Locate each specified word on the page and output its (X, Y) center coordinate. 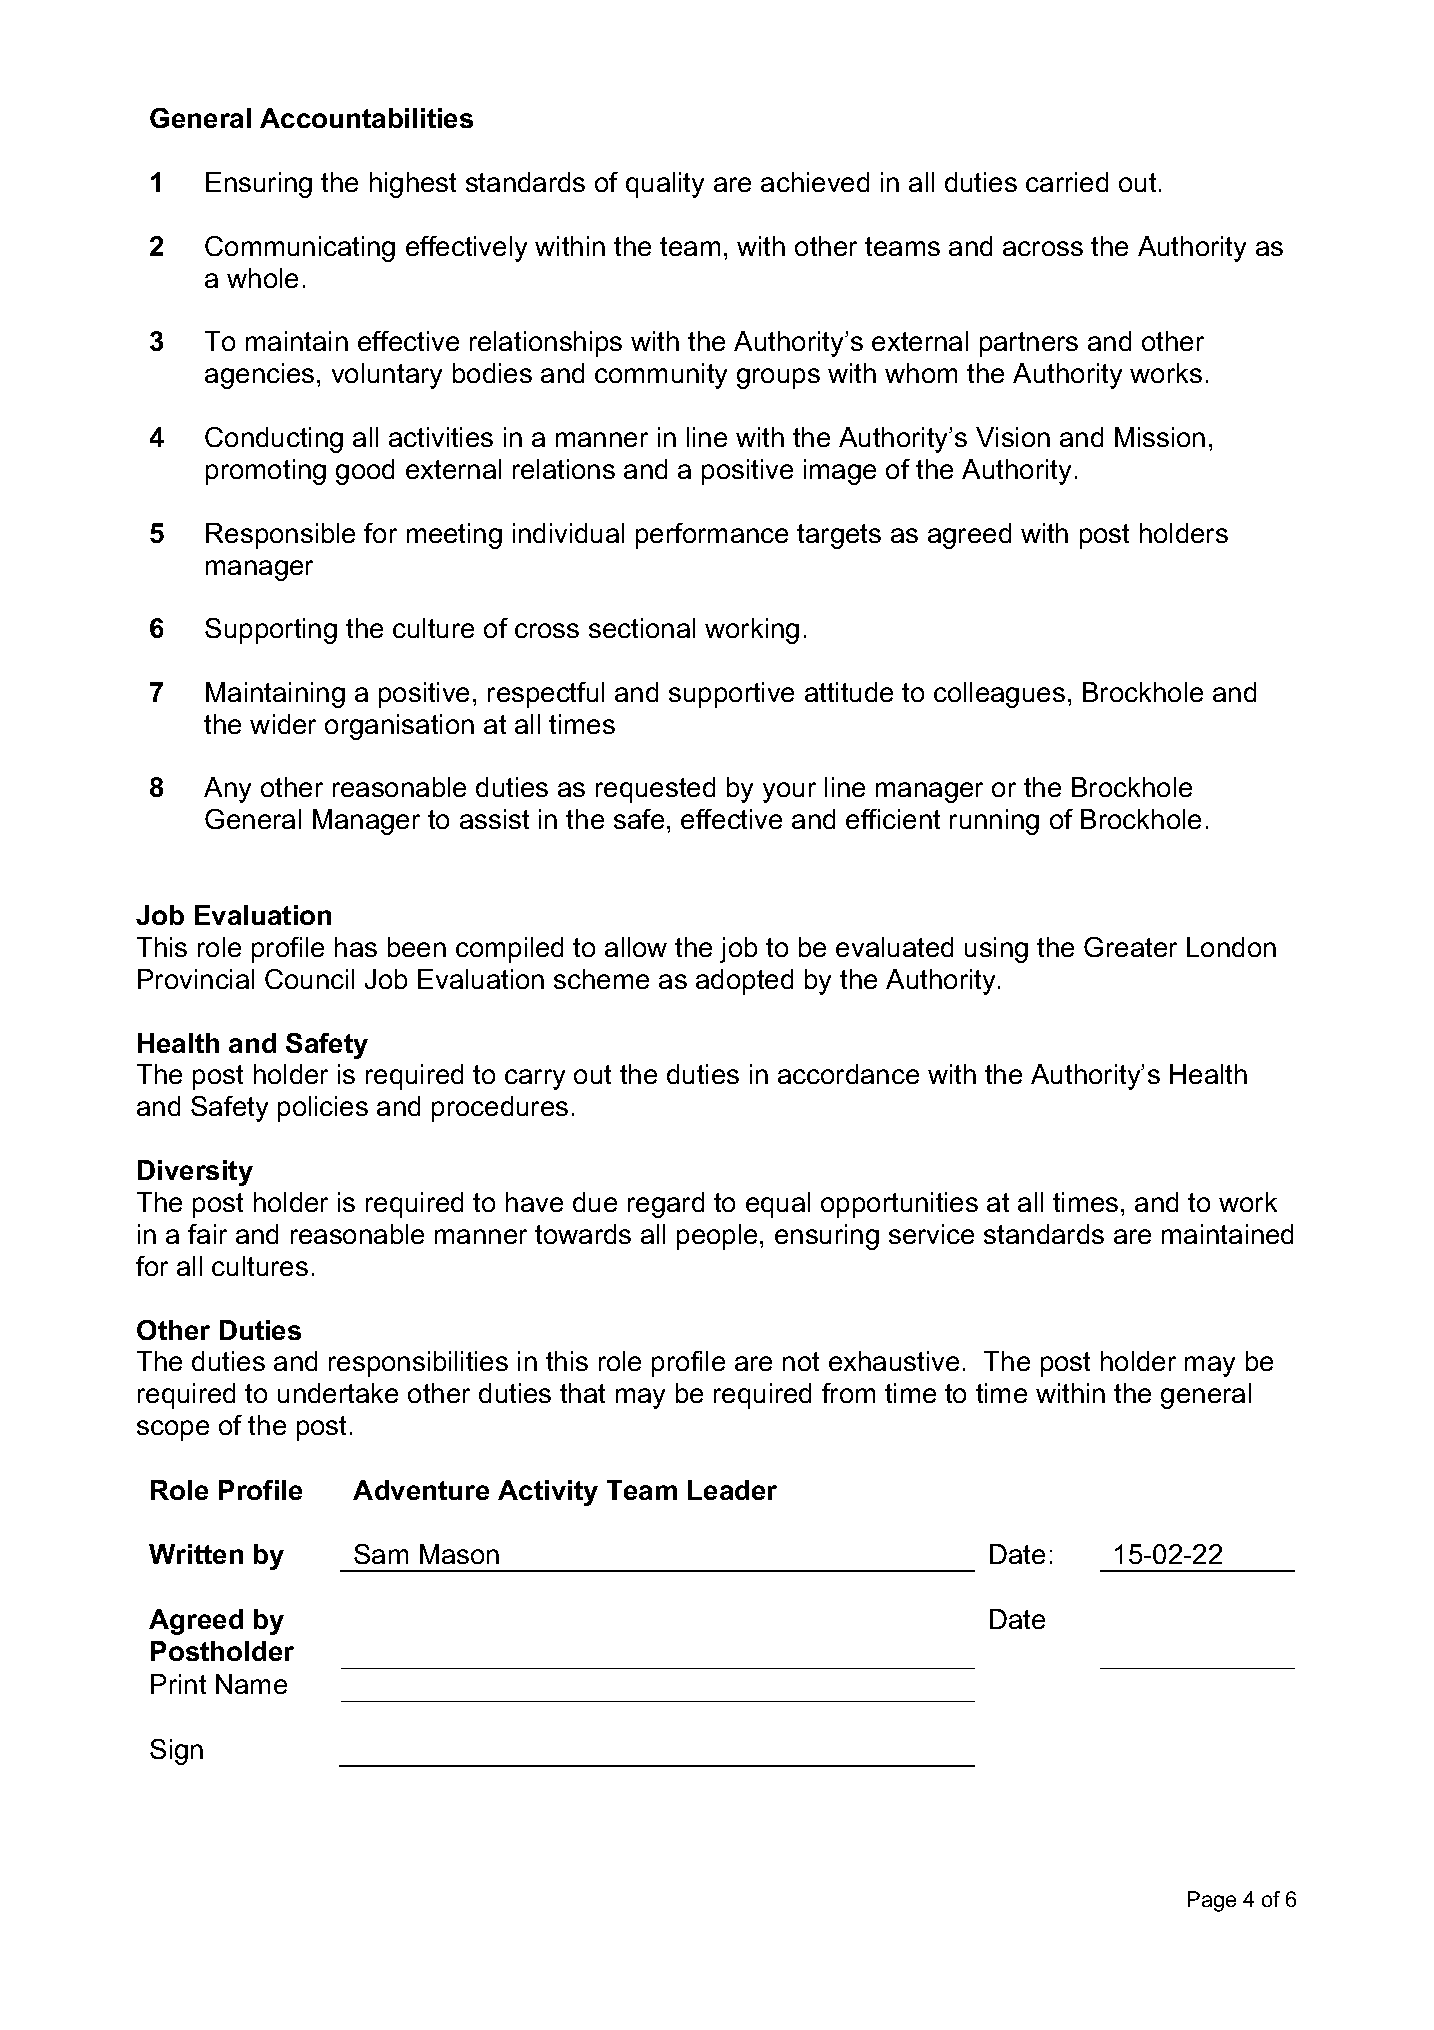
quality (665, 185)
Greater (1130, 947)
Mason (459, 1554)
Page (1212, 1901)
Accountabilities (366, 118)
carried (1067, 182)
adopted (744, 982)
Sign (176, 1752)
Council (309, 979)
